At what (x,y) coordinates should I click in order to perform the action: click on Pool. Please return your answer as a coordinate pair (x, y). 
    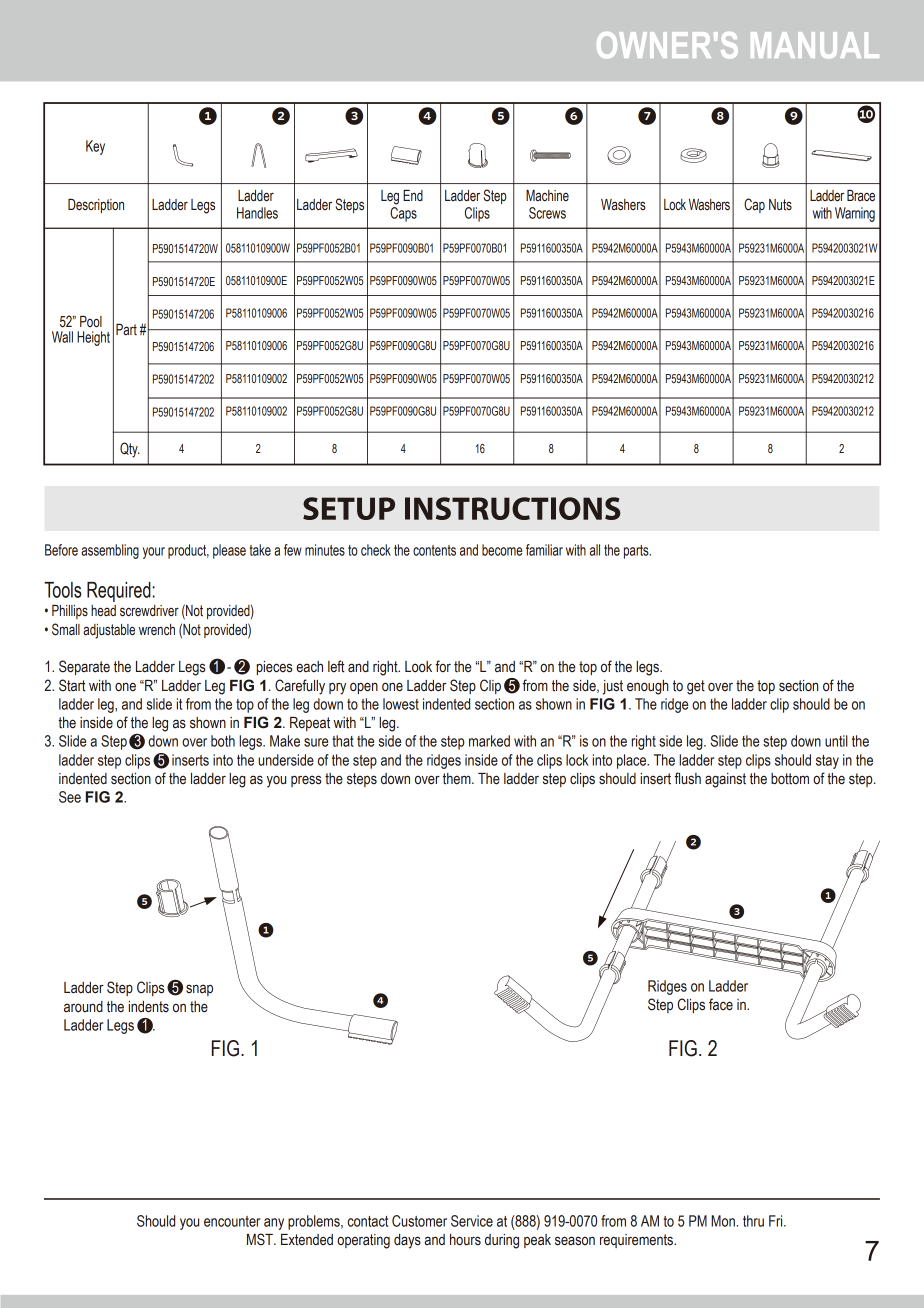
    Looking at the image, I should click on (91, 322).
